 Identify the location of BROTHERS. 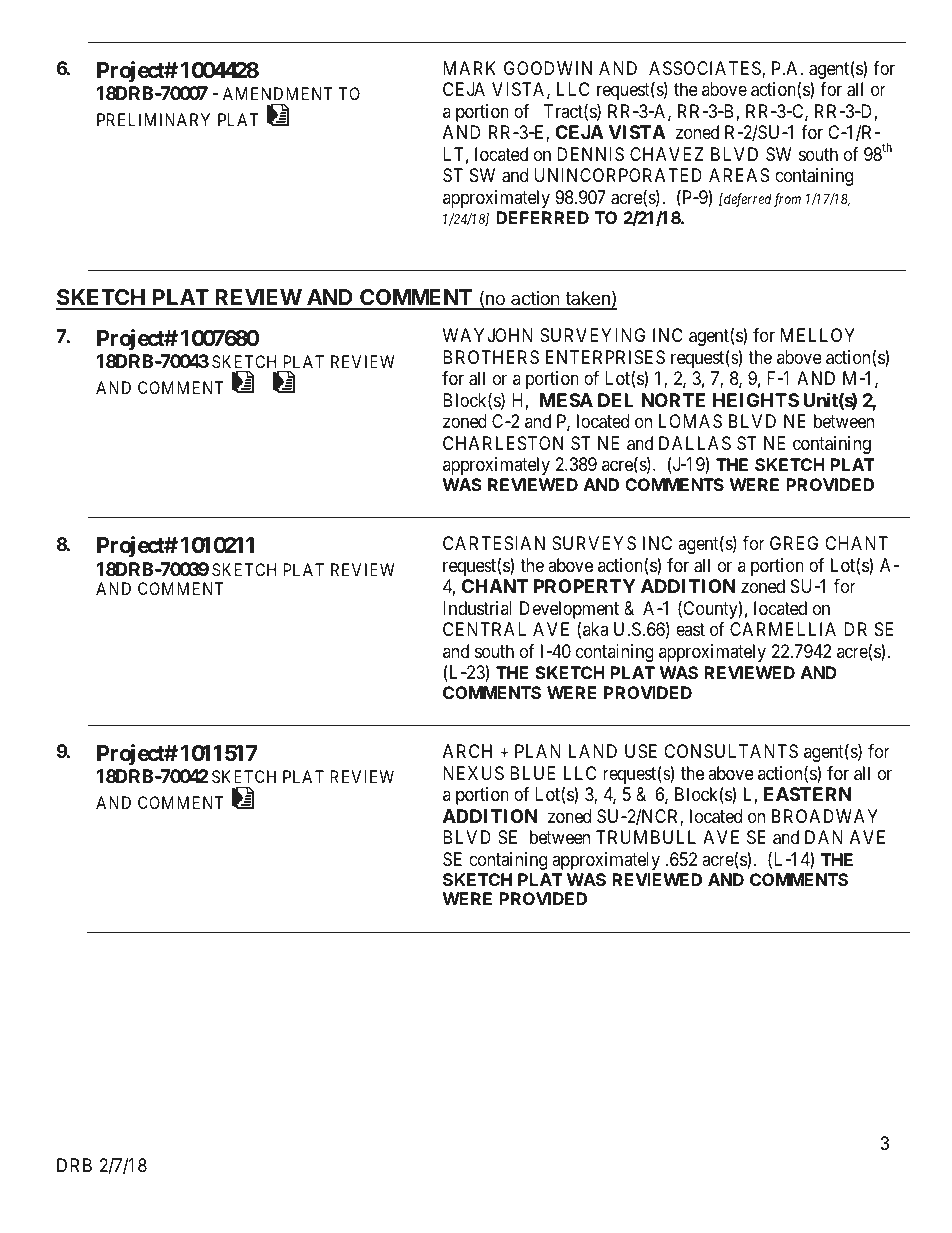
(491, 357).
